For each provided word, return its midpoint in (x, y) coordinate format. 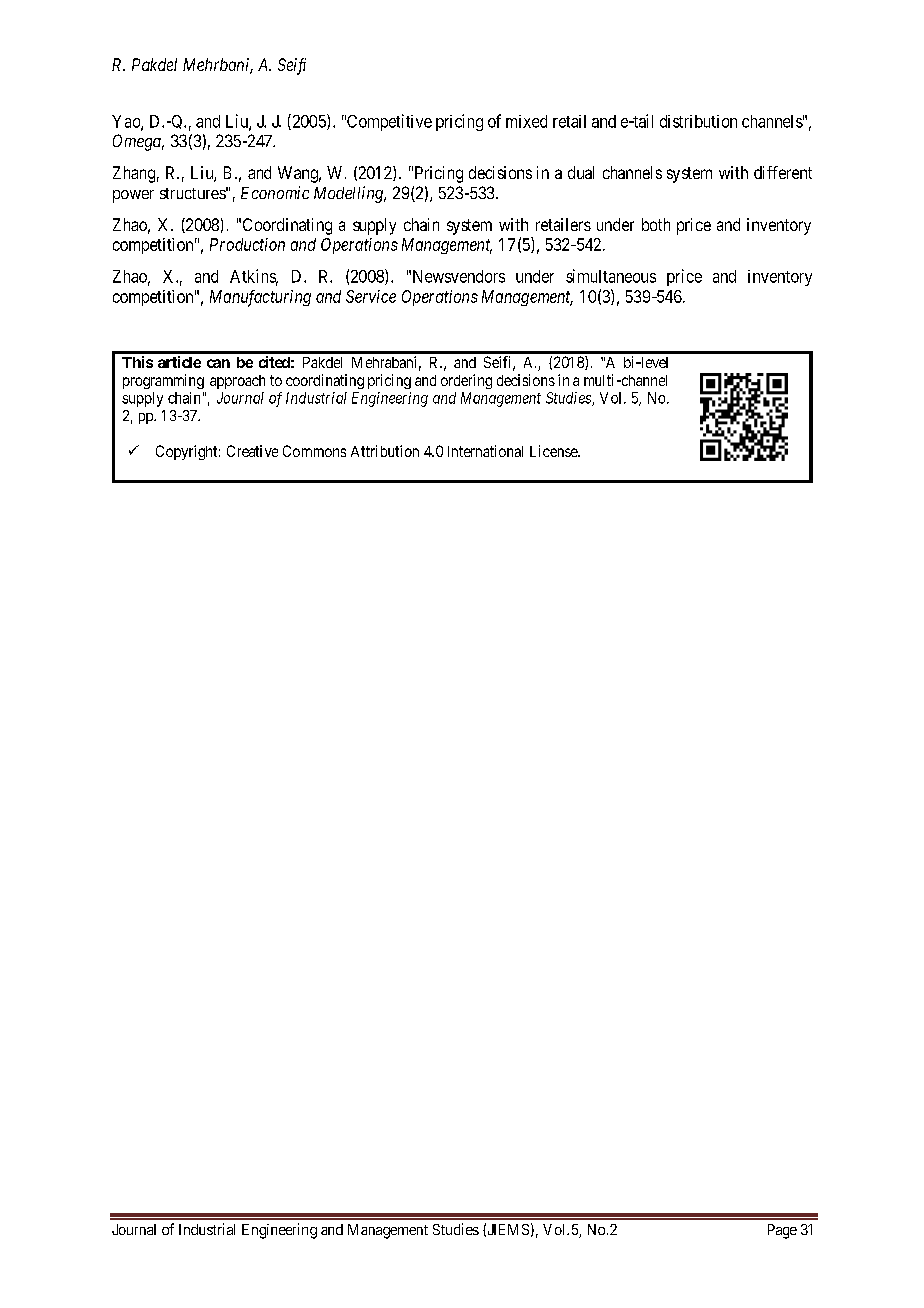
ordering (466, 381)
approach (237, 382)
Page (782, 1231)
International (485, 451)
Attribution (385, 451)
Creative (252, 451)
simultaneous (611, 276)
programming (163, 381)
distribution (698, 121)
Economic (275, 192)
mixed (526, 121)
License (554, 451)
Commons (314, 451)
